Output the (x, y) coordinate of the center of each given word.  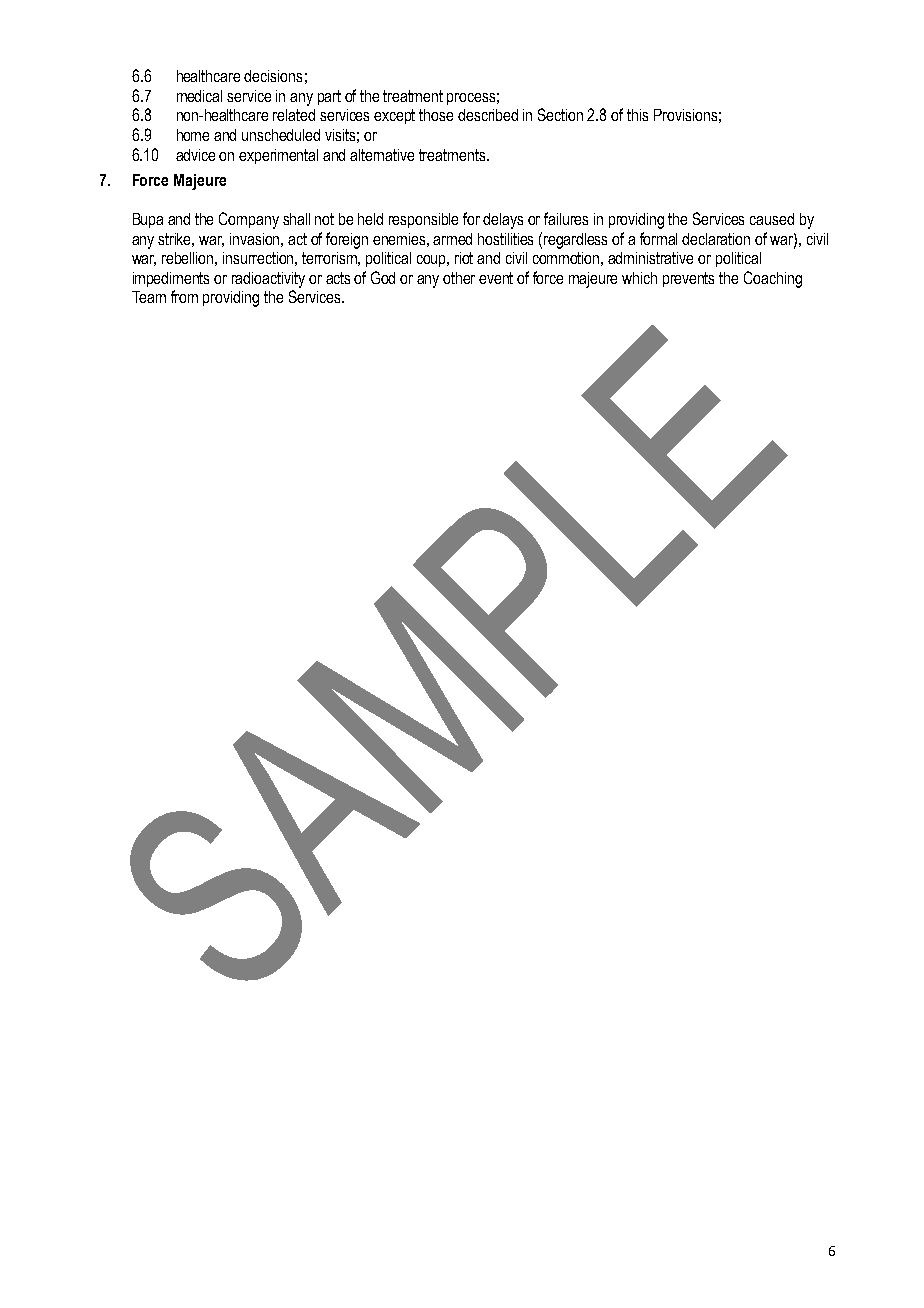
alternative (382, 155)
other (459, 278)
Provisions (685, 115)
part (329, 97)
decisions (273, 76)
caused (772, 219)
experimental (278, 156)
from (184, 296)
